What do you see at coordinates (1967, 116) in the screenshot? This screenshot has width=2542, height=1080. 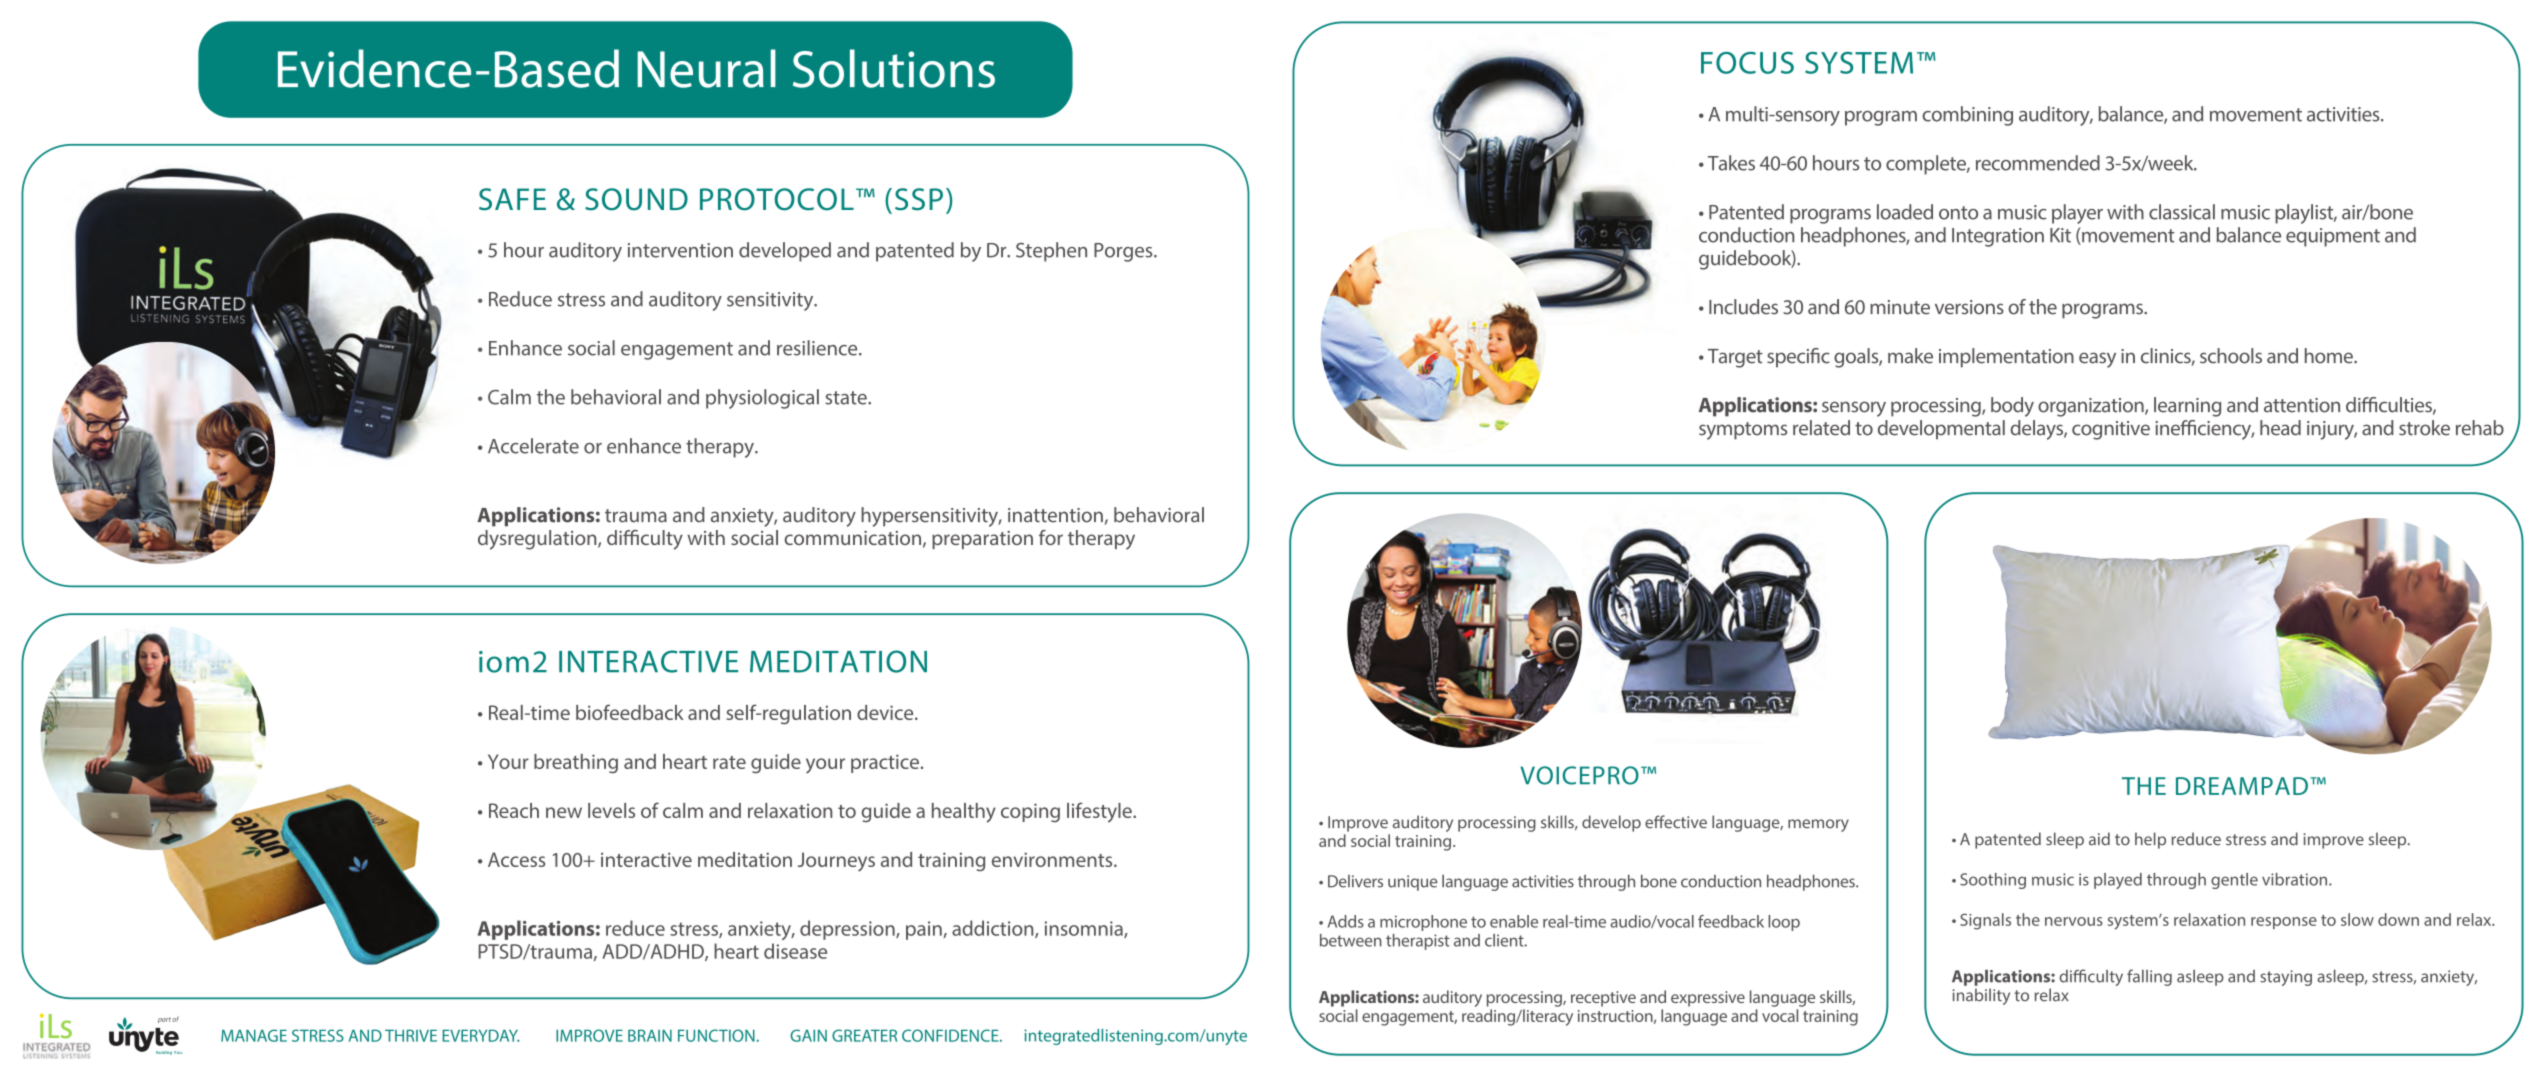 I see `combining` at bounding box center [1967, 116].
